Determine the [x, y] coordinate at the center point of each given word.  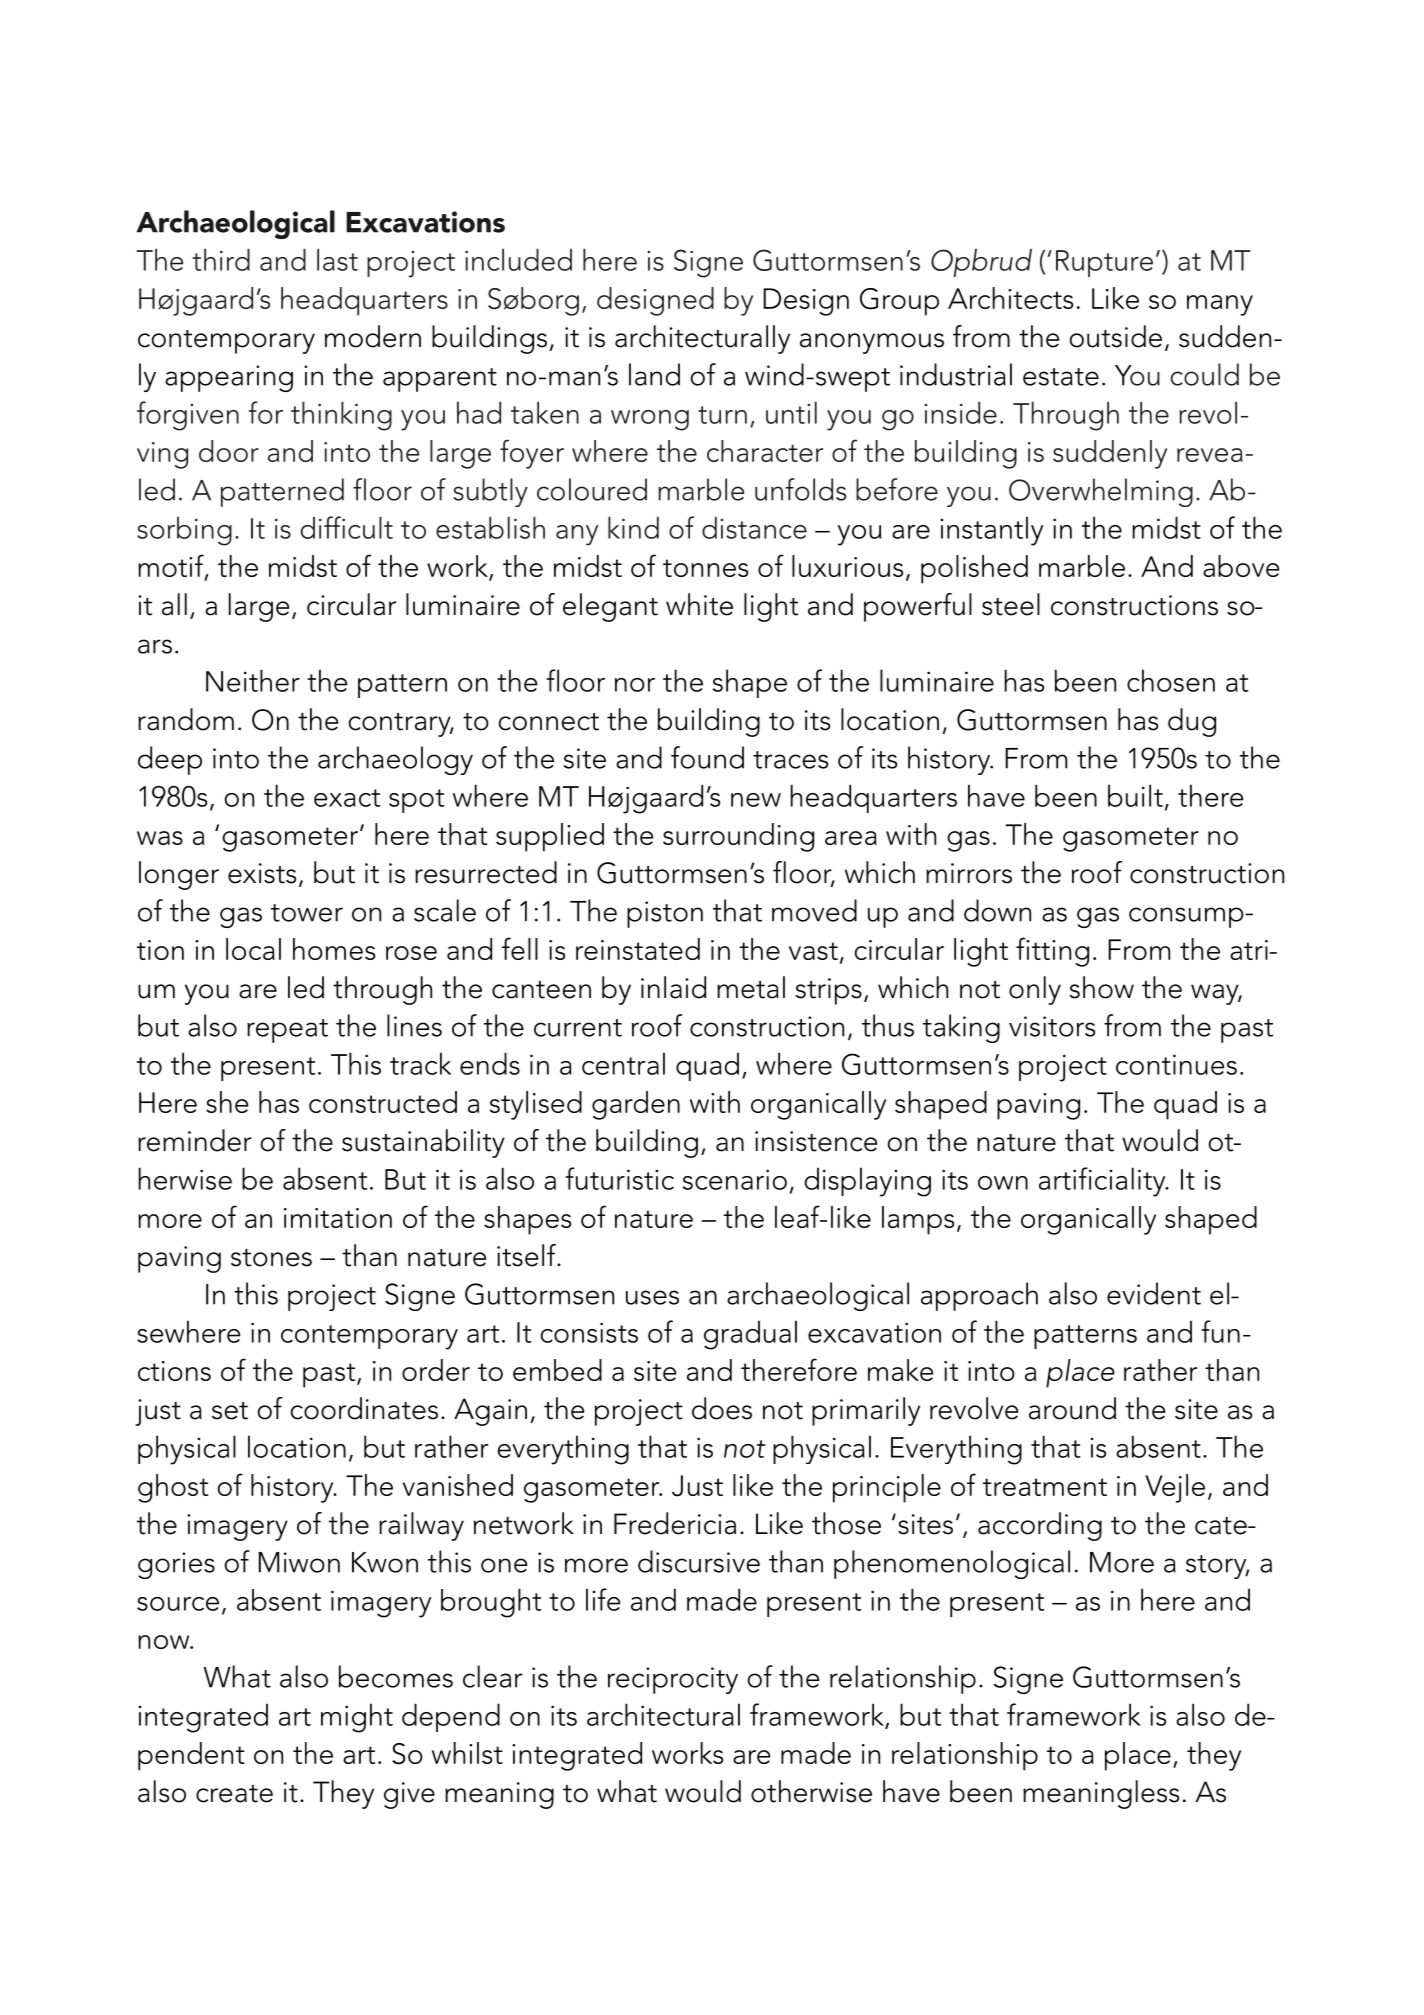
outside [1116, 336]
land [654, 374]
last [337, 259]
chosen [1171, 680]
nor [635, 685]
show [1102, 987]
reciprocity [673, 1680]
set [230, 1411]
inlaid [673, 987]
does [722, 1408]
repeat [287, 1031]
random [186, 719]
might [357, 1718]
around [1072, 1408]
